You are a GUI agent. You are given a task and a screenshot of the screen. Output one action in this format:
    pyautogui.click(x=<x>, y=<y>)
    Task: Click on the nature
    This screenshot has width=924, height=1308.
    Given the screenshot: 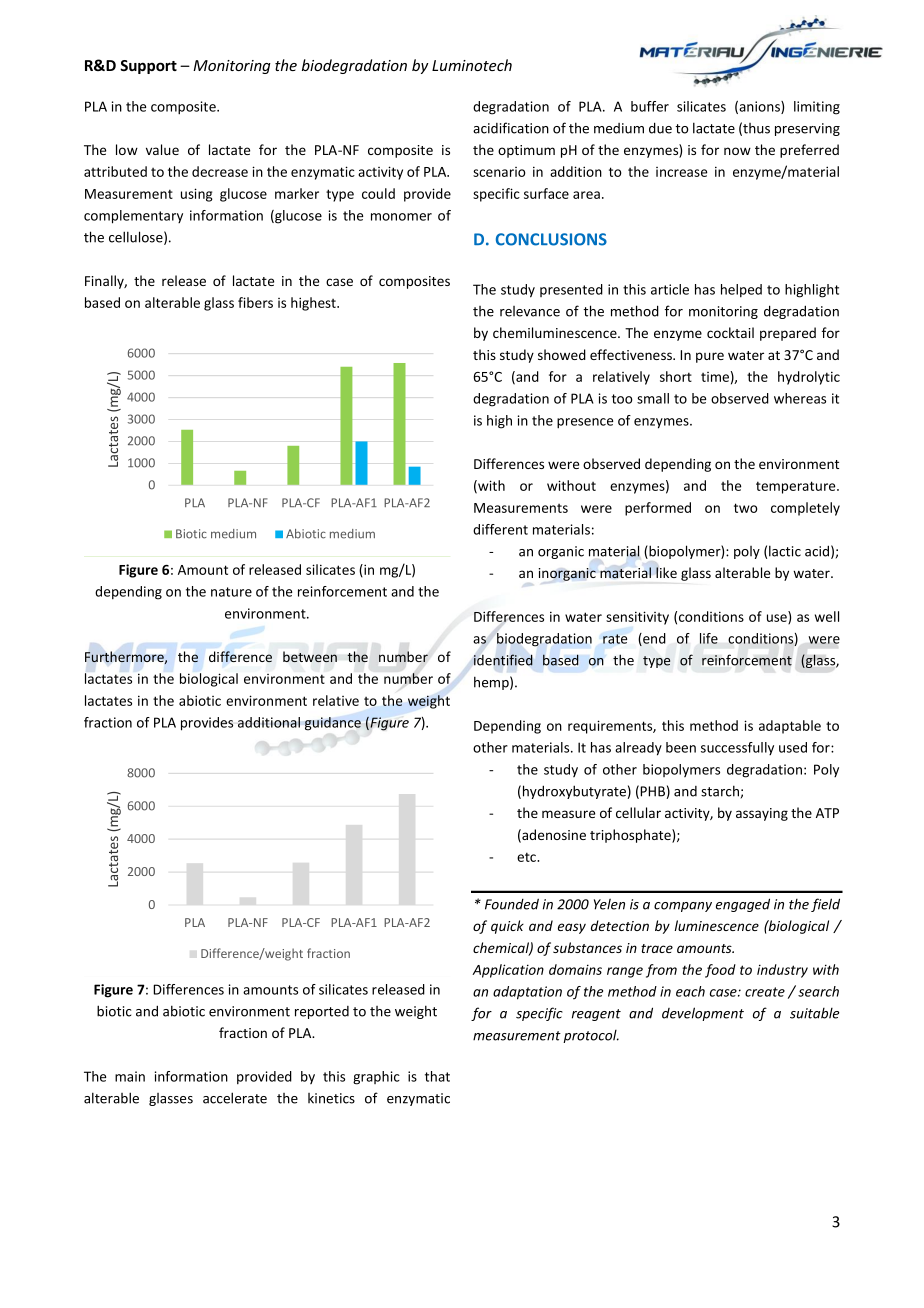 What is the action you would take?
    pyautogui.click(x=231, y=592)
